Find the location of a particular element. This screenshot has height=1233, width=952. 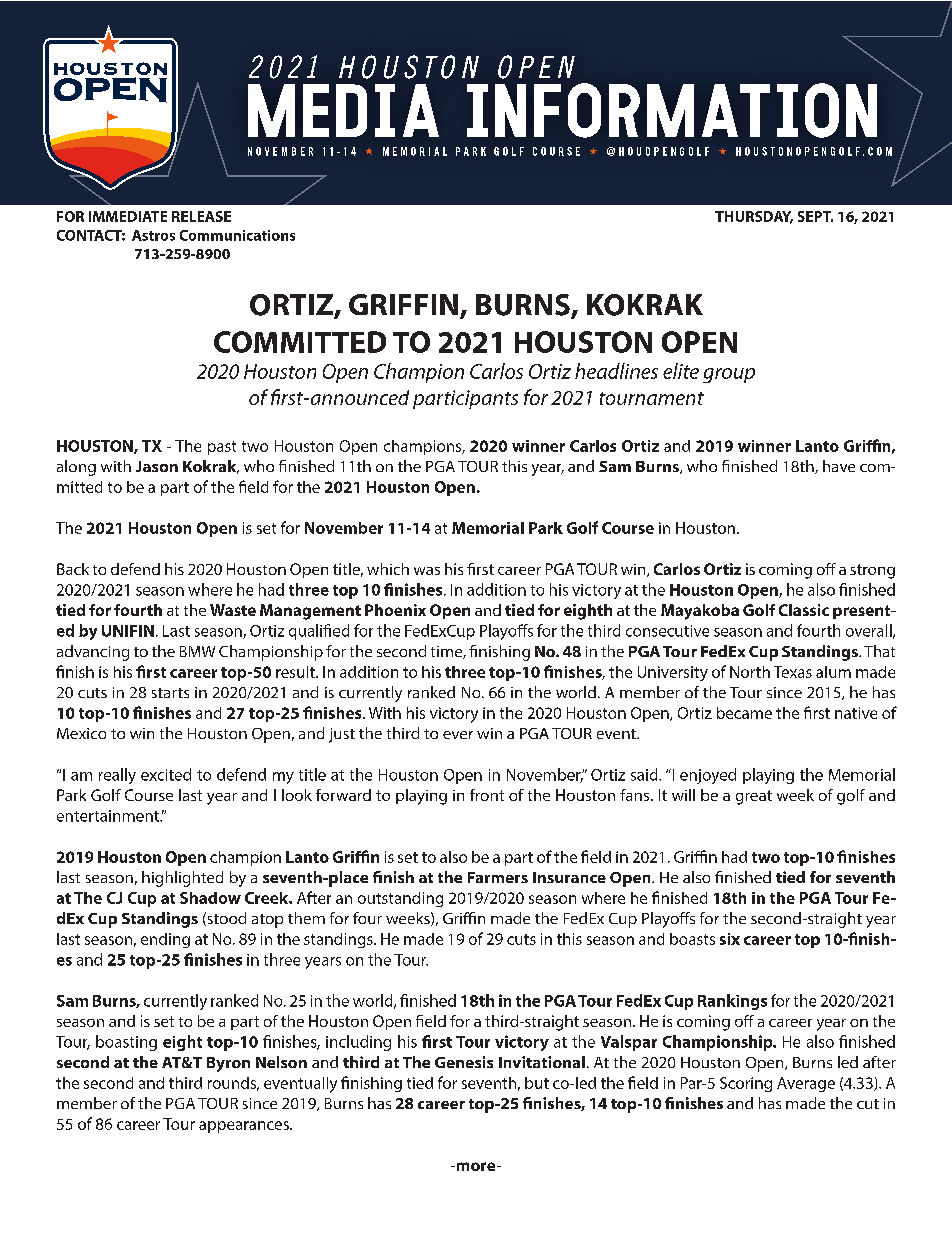

BMW is located at coordinates (197, 651).
